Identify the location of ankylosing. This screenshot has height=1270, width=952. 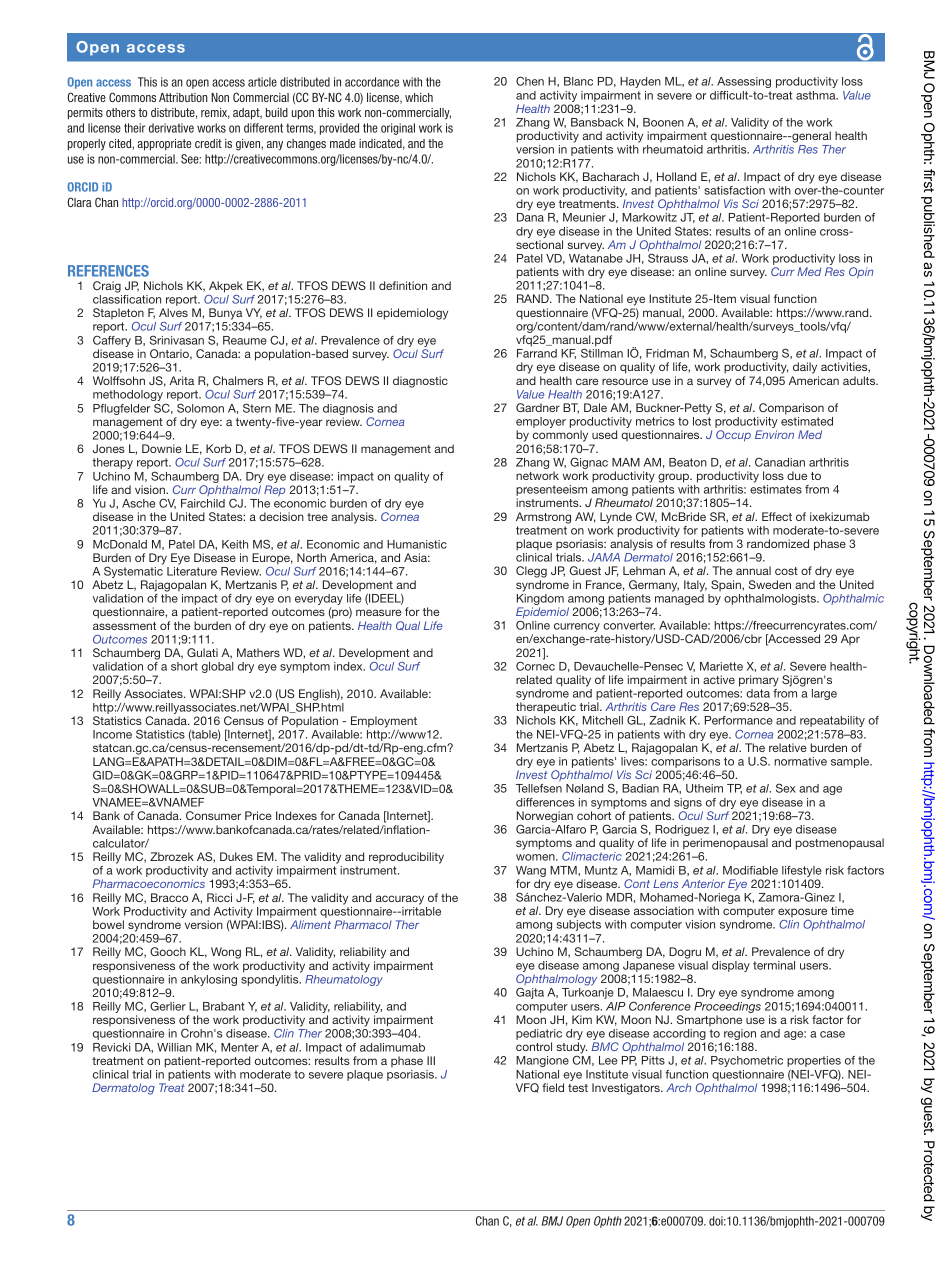
(209, 980).
